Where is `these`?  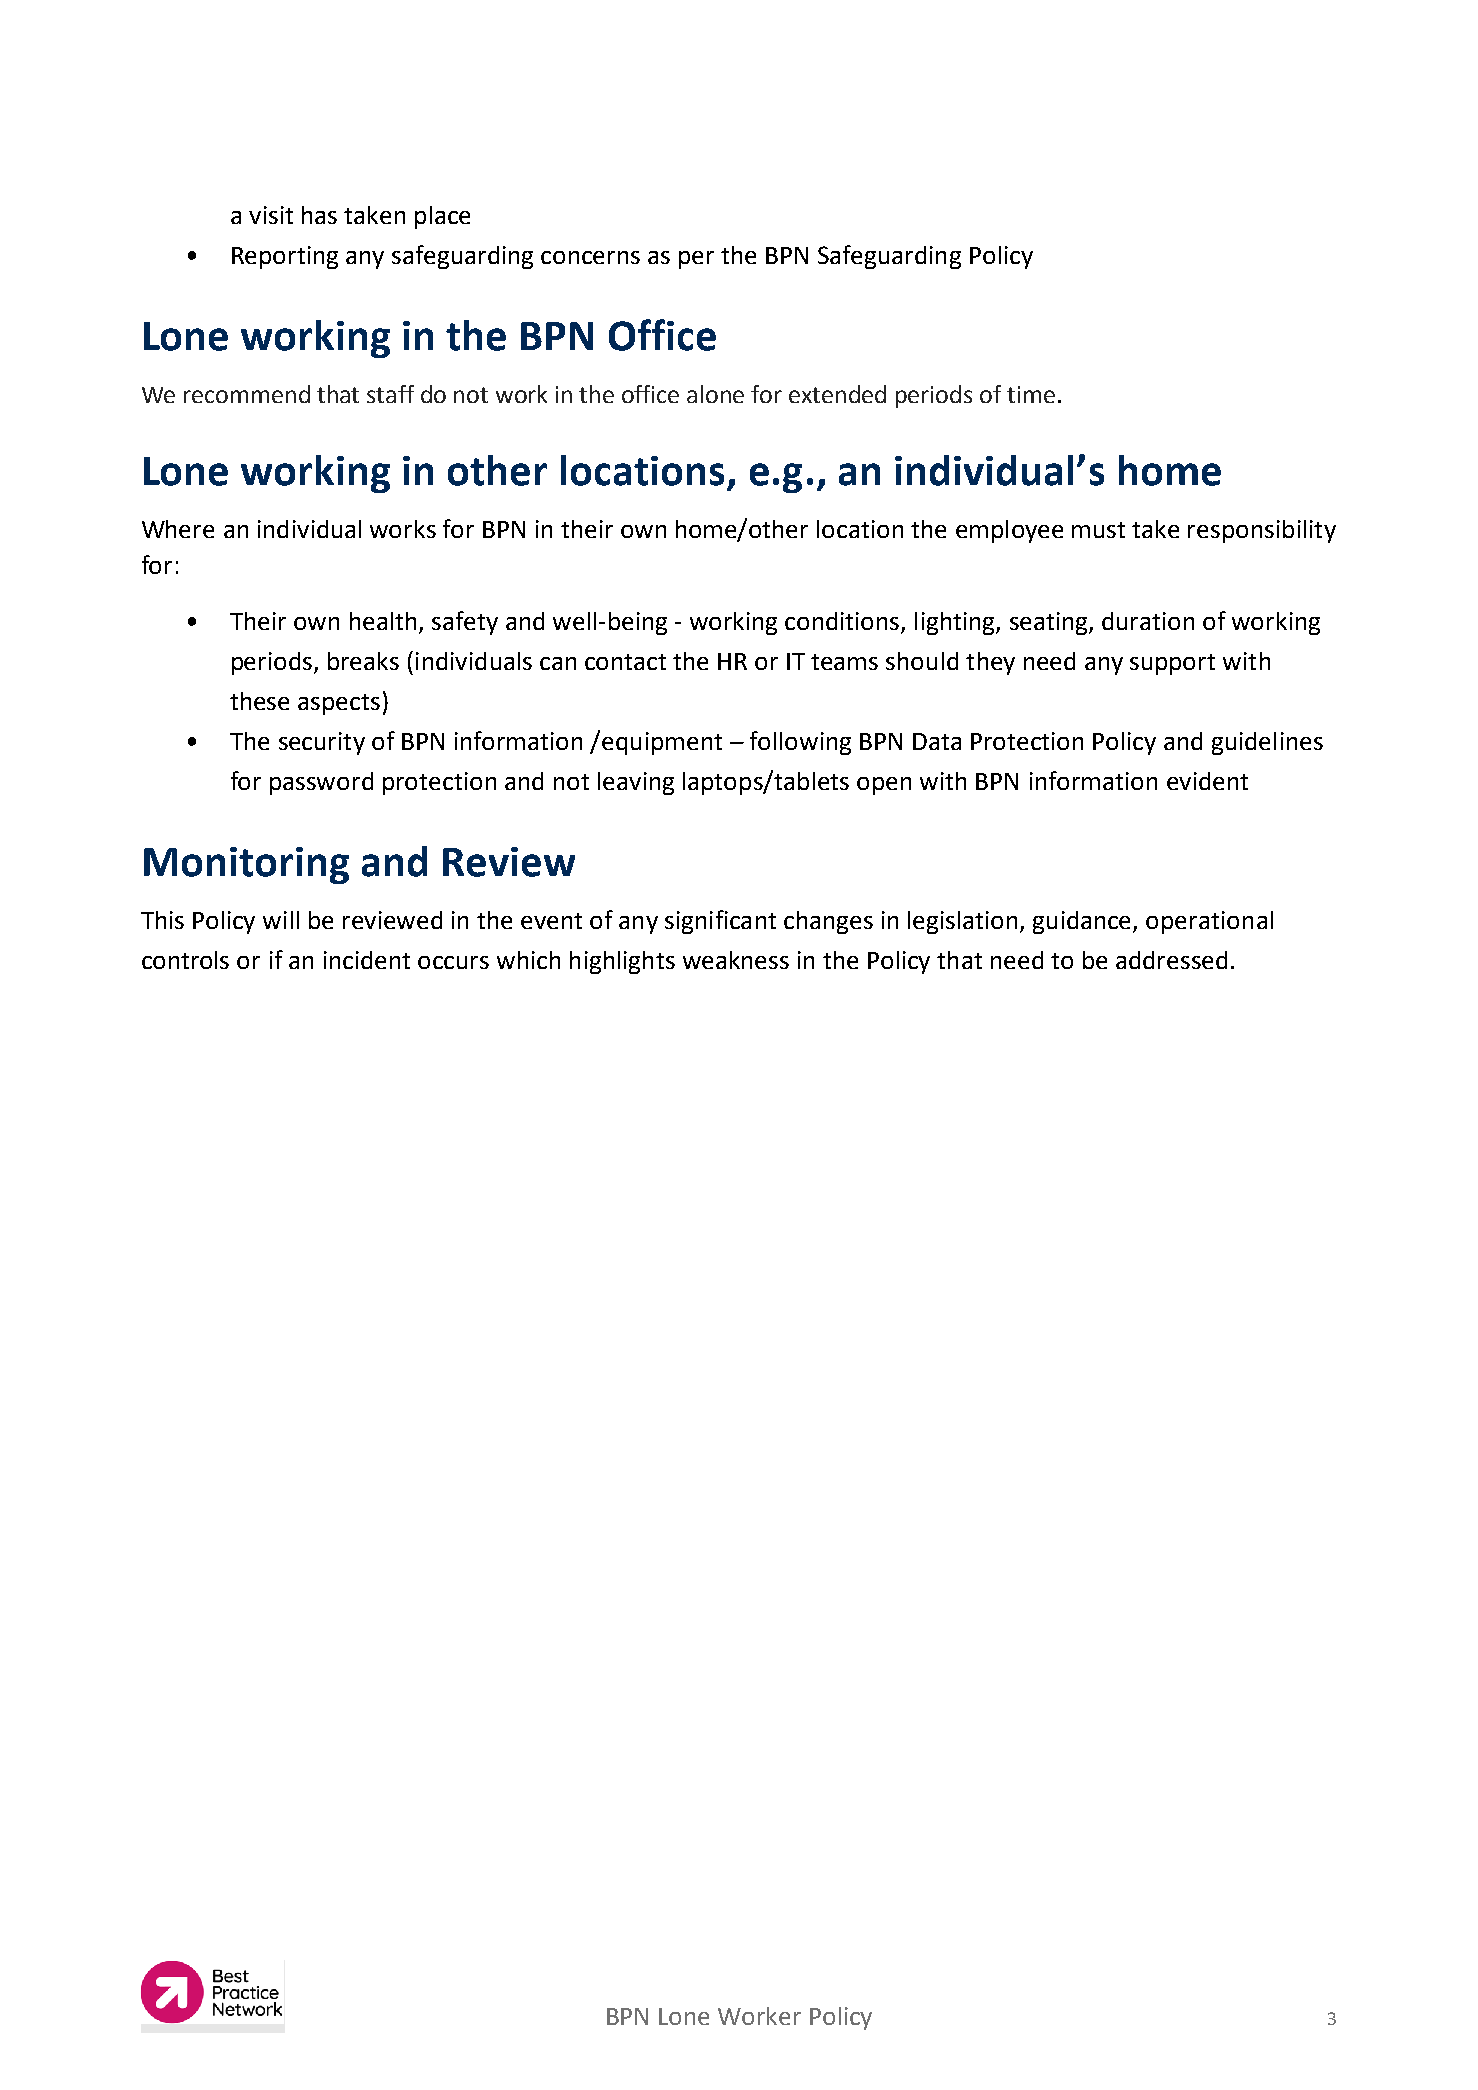 these is located at coordinates (259, 701).
